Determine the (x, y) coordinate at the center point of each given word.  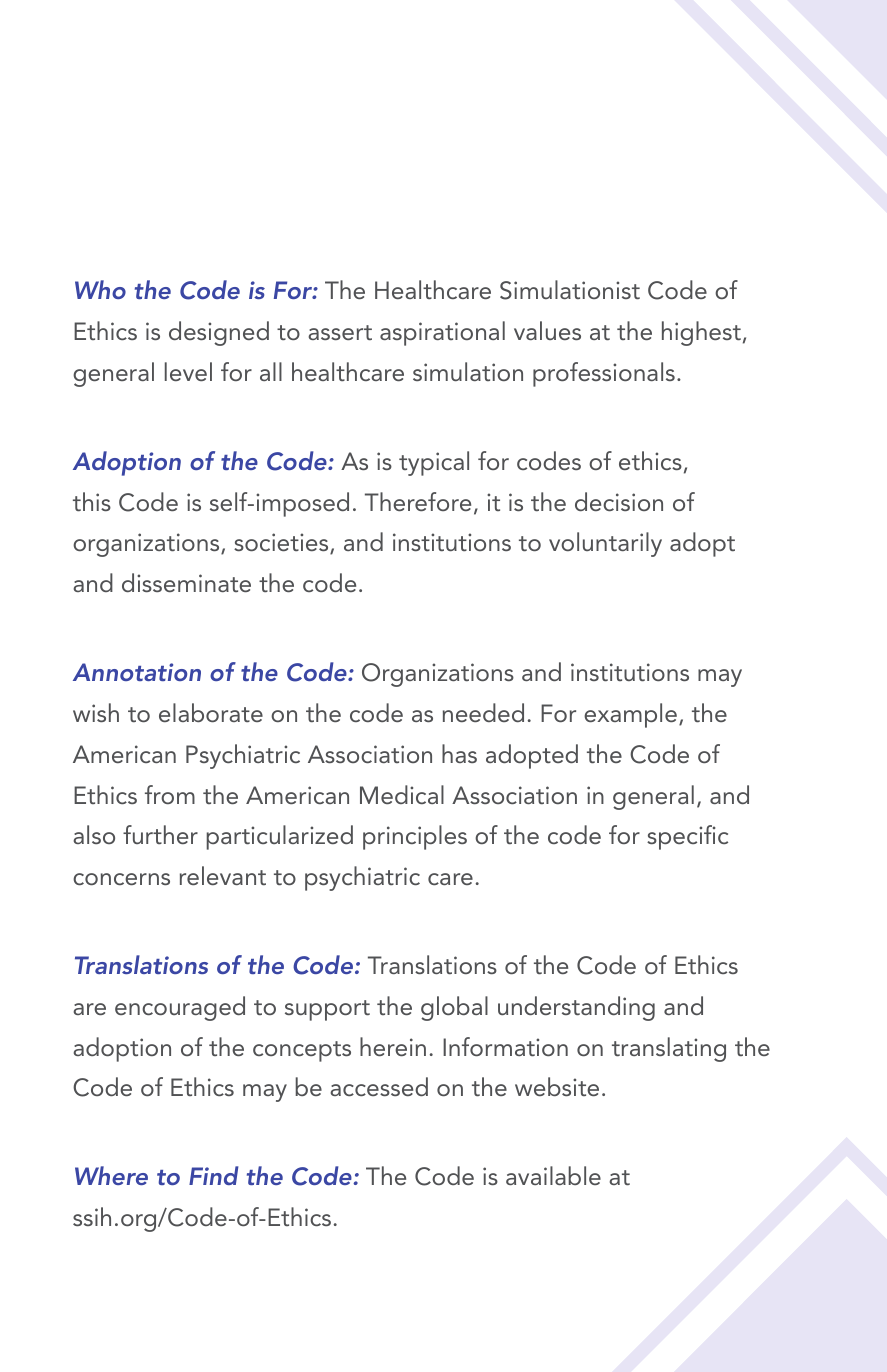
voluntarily (605, 544)
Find (213, 1175)
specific (687, 837)
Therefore (418, 501)
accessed (379, 1086)
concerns (121, 879)
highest (701, 333)
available (553, 1175)
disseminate (186, 582)
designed (219, 333)
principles (415, 837)
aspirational (442, 333)
